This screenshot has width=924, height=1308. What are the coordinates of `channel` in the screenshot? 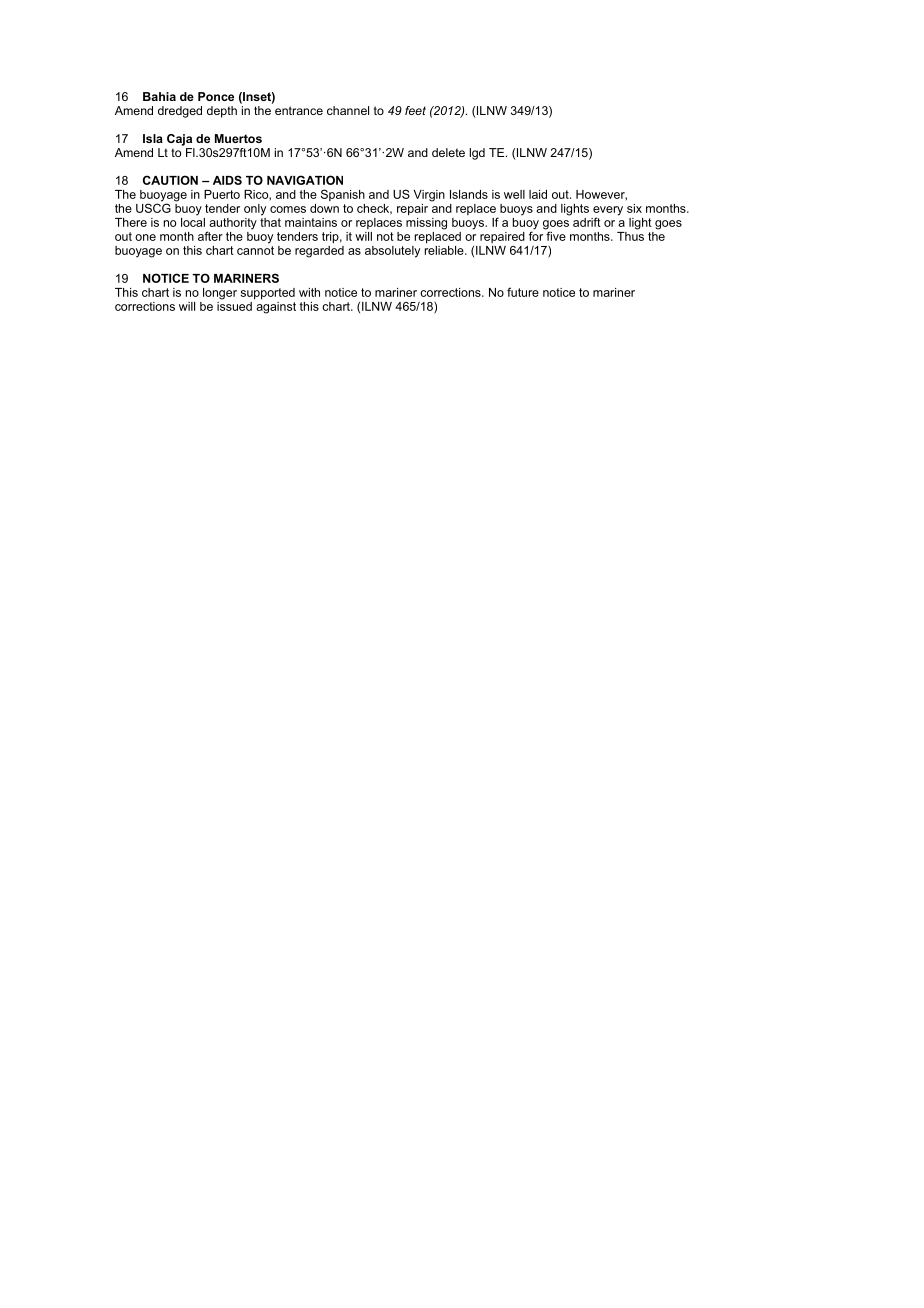 It's located at (348, 110).
